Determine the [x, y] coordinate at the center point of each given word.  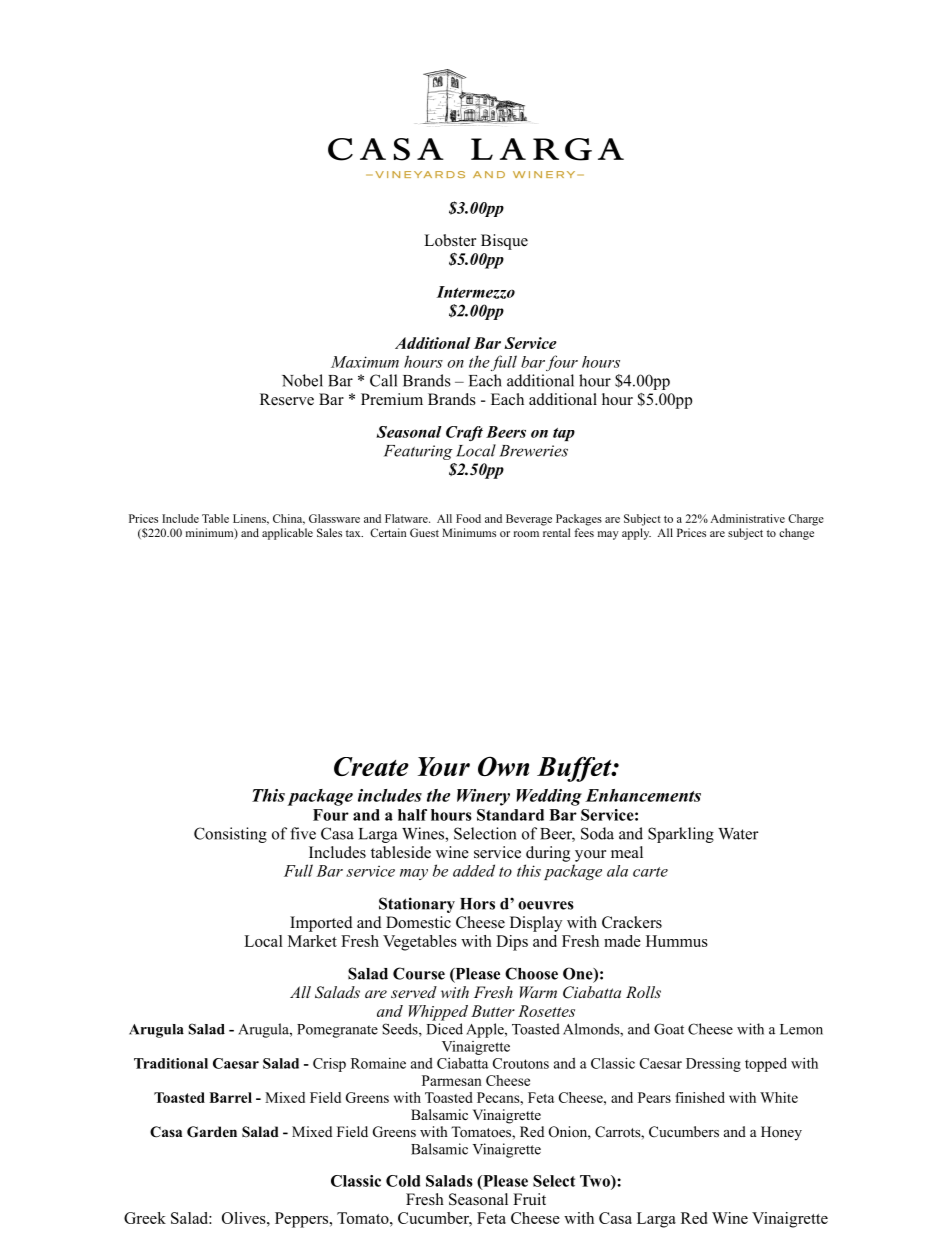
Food [468, 518]
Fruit [529, 1199]
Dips [512, 943]
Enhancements [643, 795]
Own [503, 766]
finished [700, 1097]
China [289, 519]
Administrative [747, 518]
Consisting [230, 835]
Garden [212, 1132]
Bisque [504, 242]
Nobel [302, 380]
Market [312, 941]
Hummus [677, 941]
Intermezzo [476, 292]
